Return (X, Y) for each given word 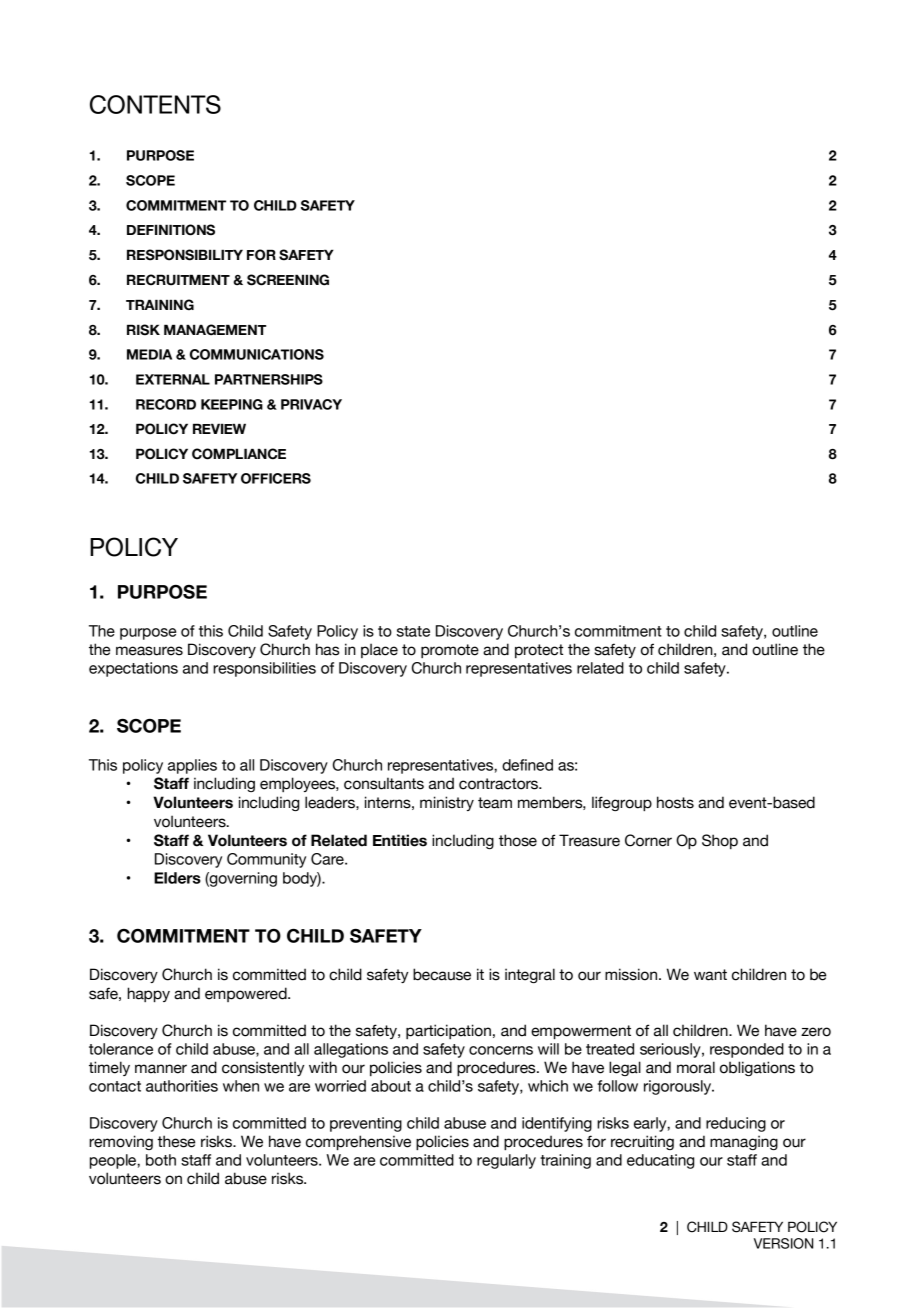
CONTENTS (155, 104)
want (710, 975)
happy (149, 995)
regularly (506, 1161)
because (442, 974)
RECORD (166, 404)
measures (149, 651)
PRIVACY (311, 404)
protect (539, 651)
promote (450, 651)
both (161, 1160)
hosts (675, 802)
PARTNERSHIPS (269, 379)
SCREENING (288, 280)
